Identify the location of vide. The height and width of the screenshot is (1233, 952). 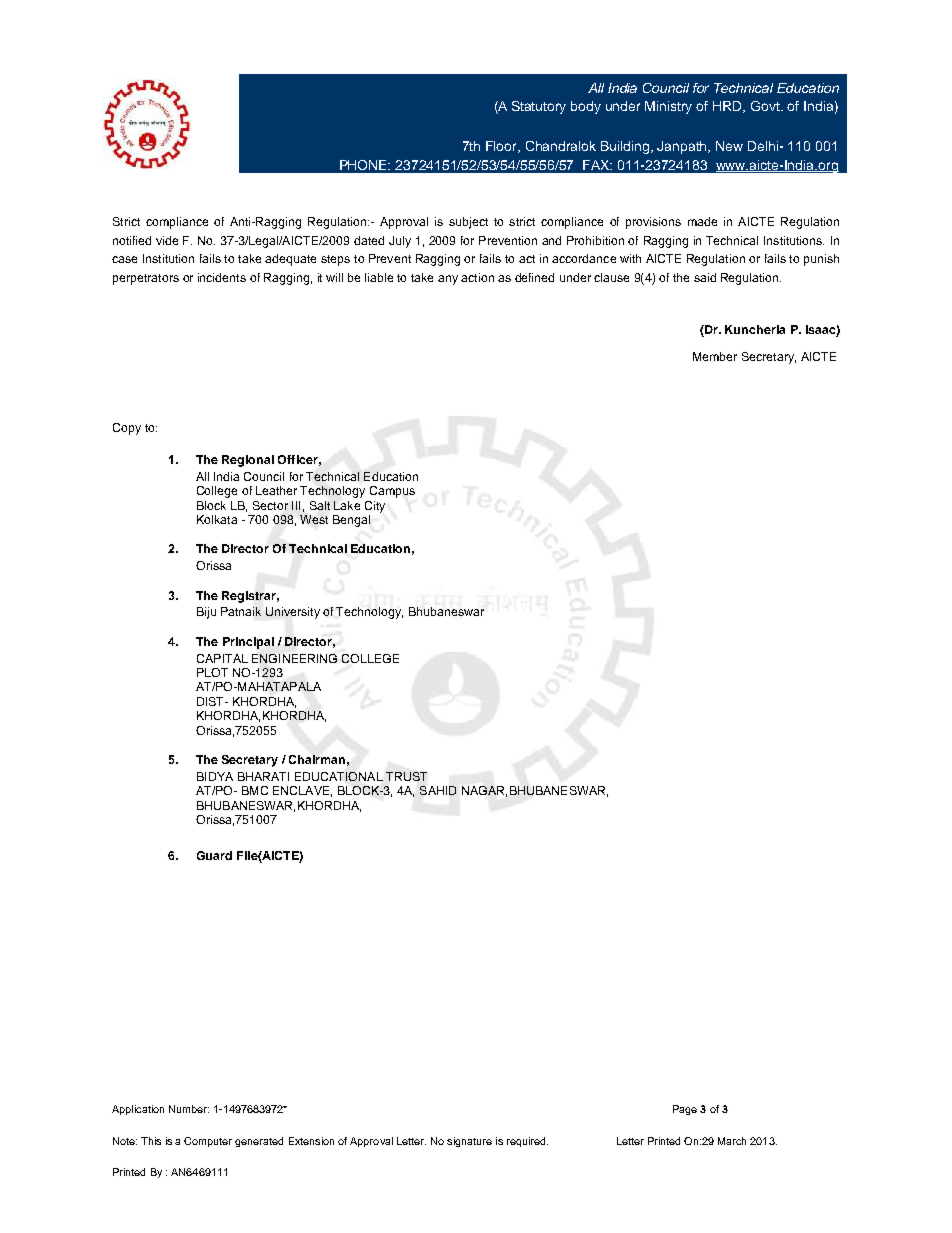
(167, 240).
